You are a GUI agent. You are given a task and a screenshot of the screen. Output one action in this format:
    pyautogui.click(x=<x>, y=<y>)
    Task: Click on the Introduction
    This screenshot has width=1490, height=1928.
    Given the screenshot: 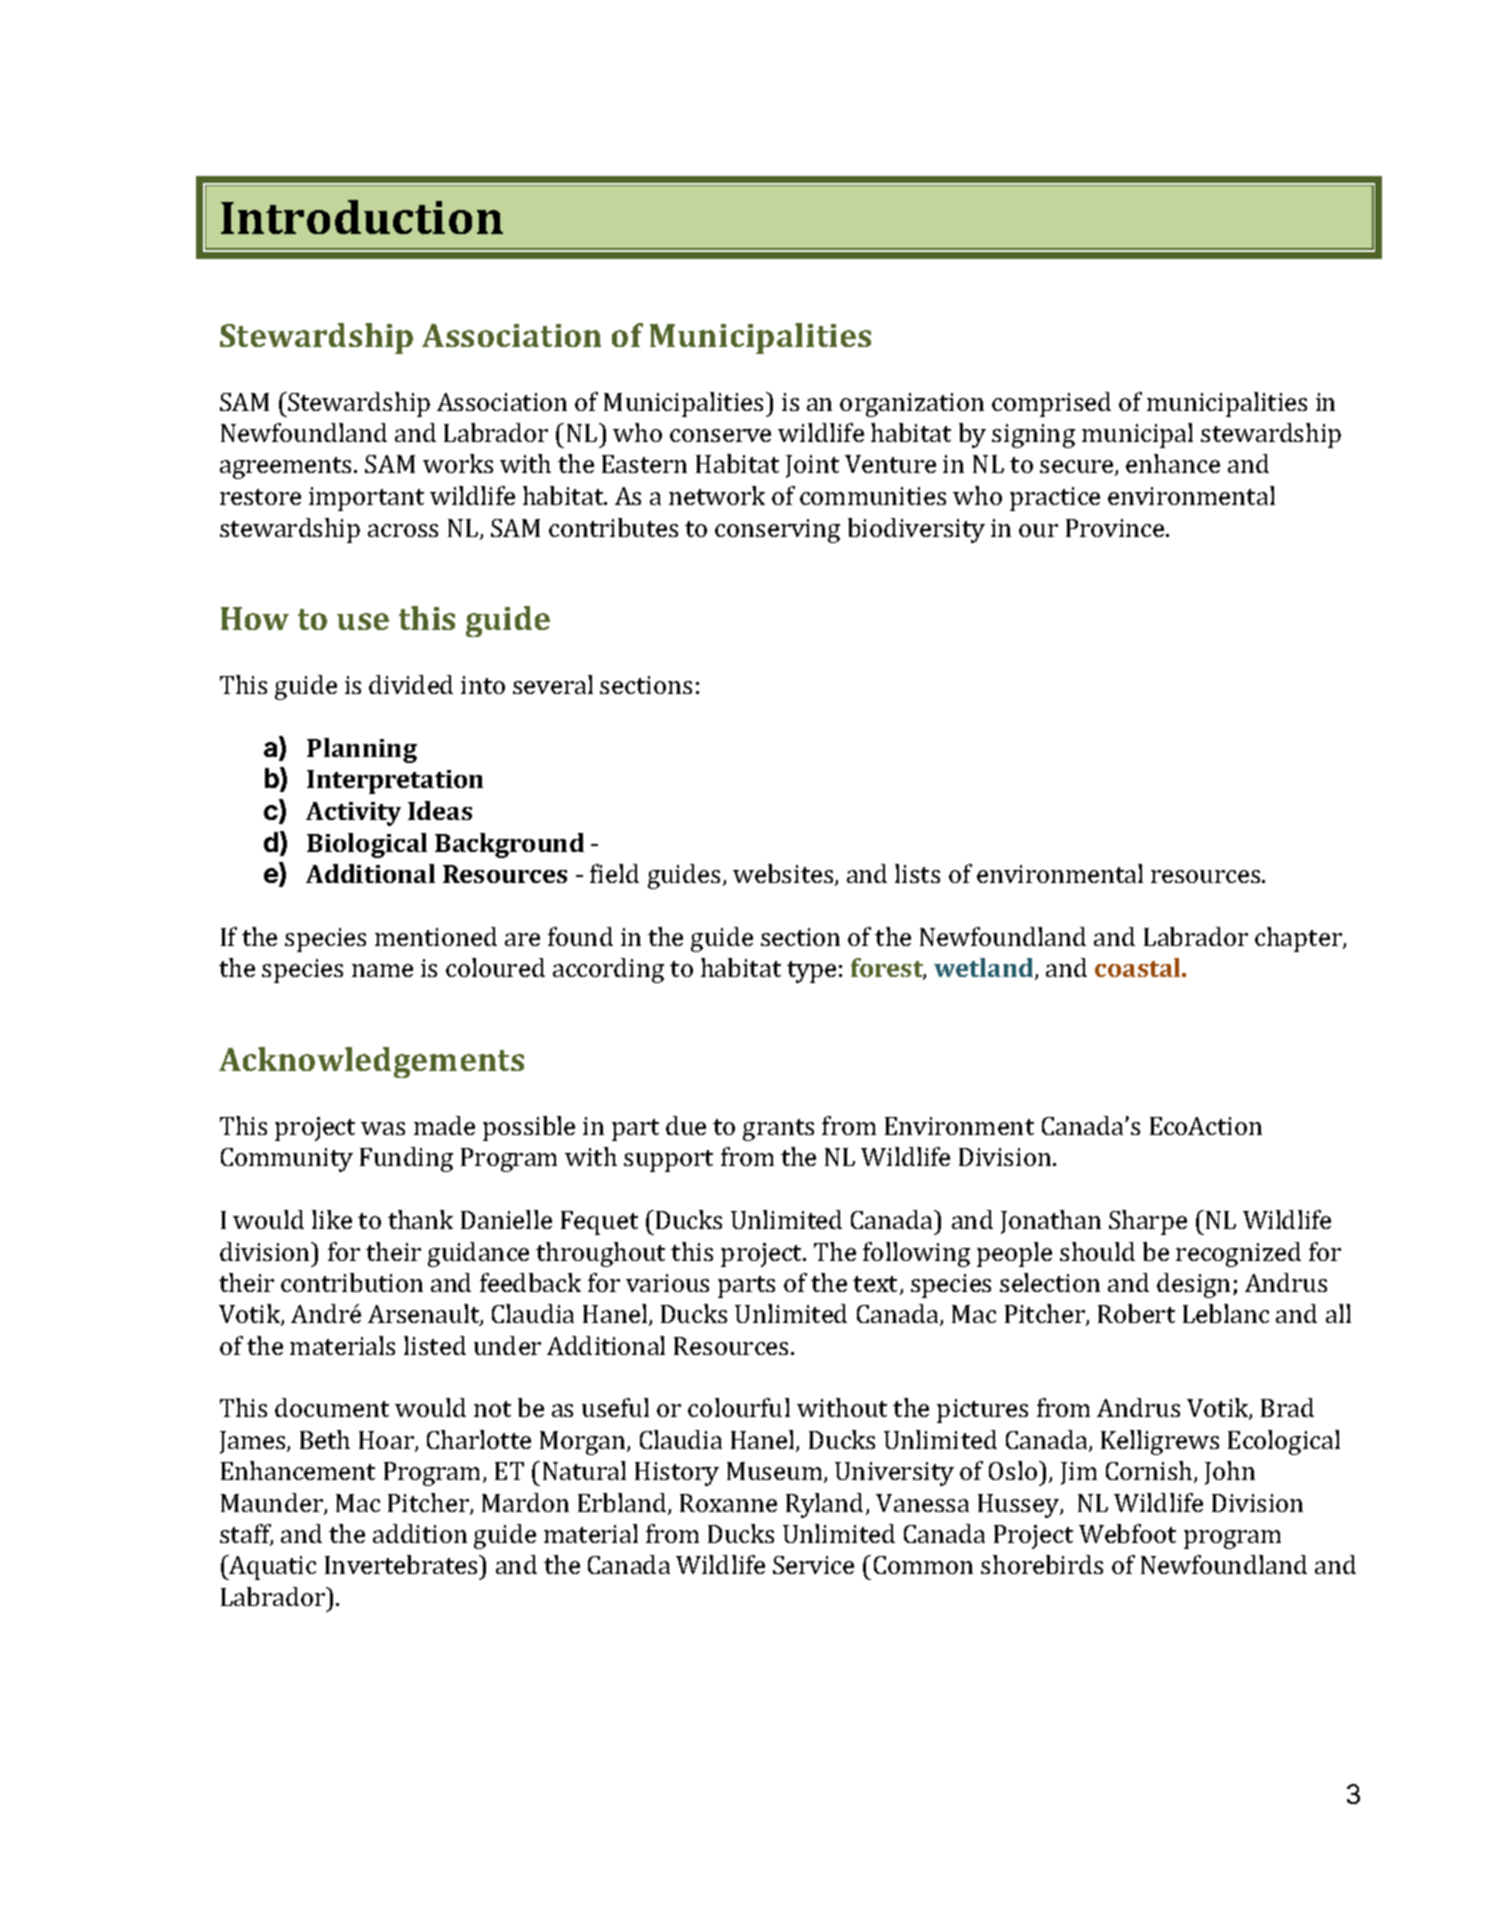 What is the action you would take?
    pyautogui.click(x=362, y=217)
